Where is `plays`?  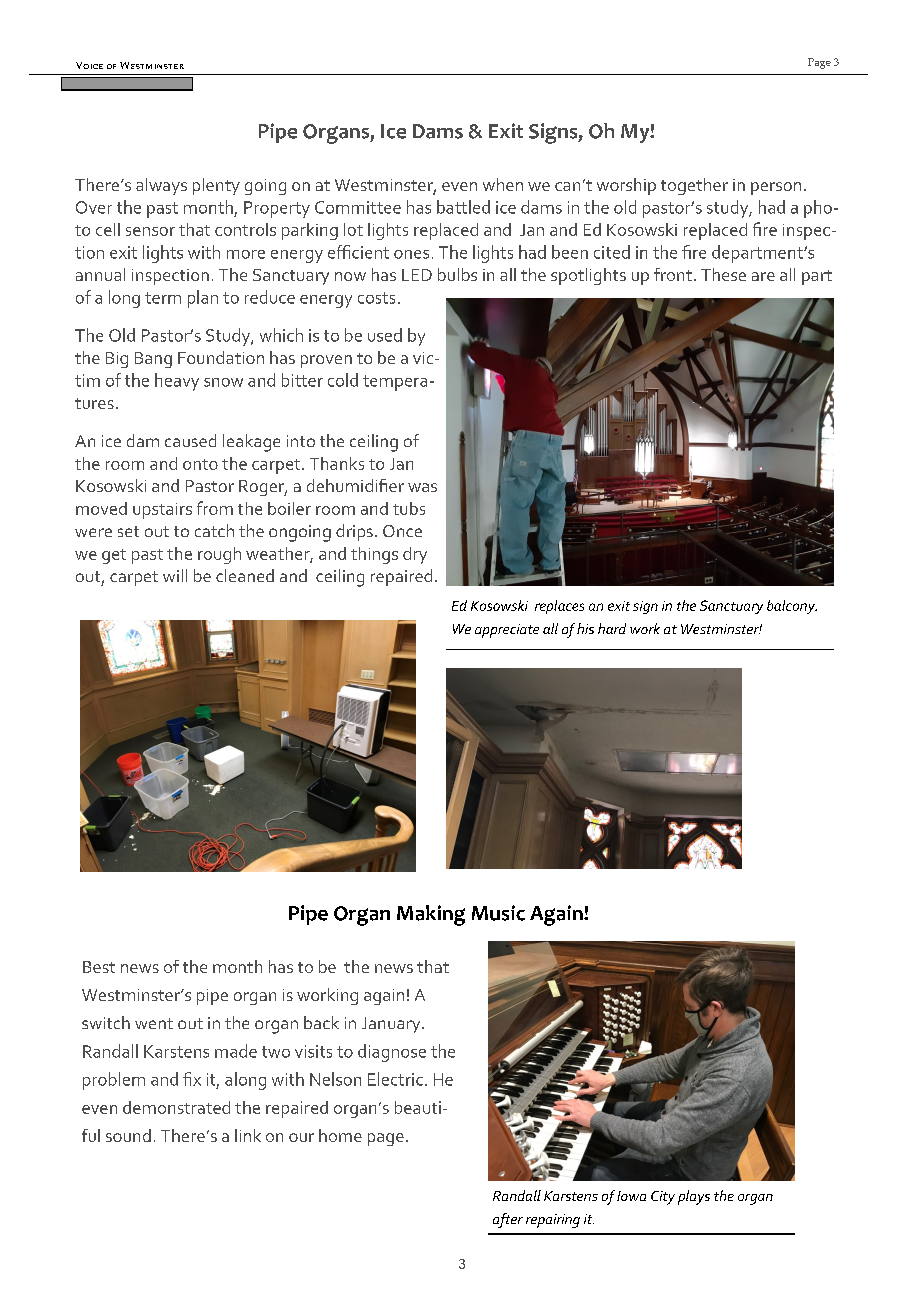 plays is located at coordinates (694, 1197).
